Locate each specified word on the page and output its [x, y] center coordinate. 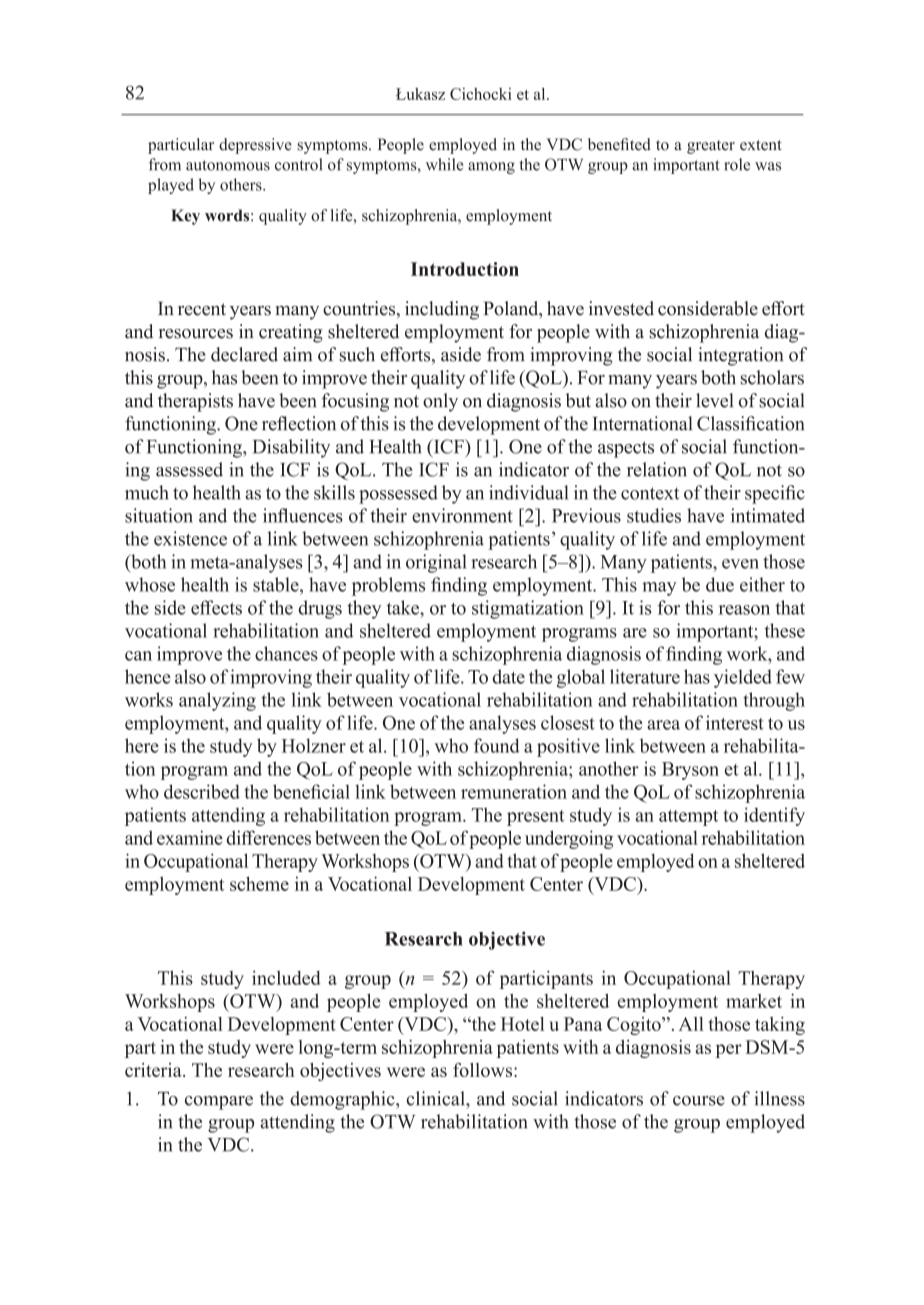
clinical [437, 1098]
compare [219, 1103]
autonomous [228, 165]
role [737, 164]
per [729, 1051]
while [444, 164]
